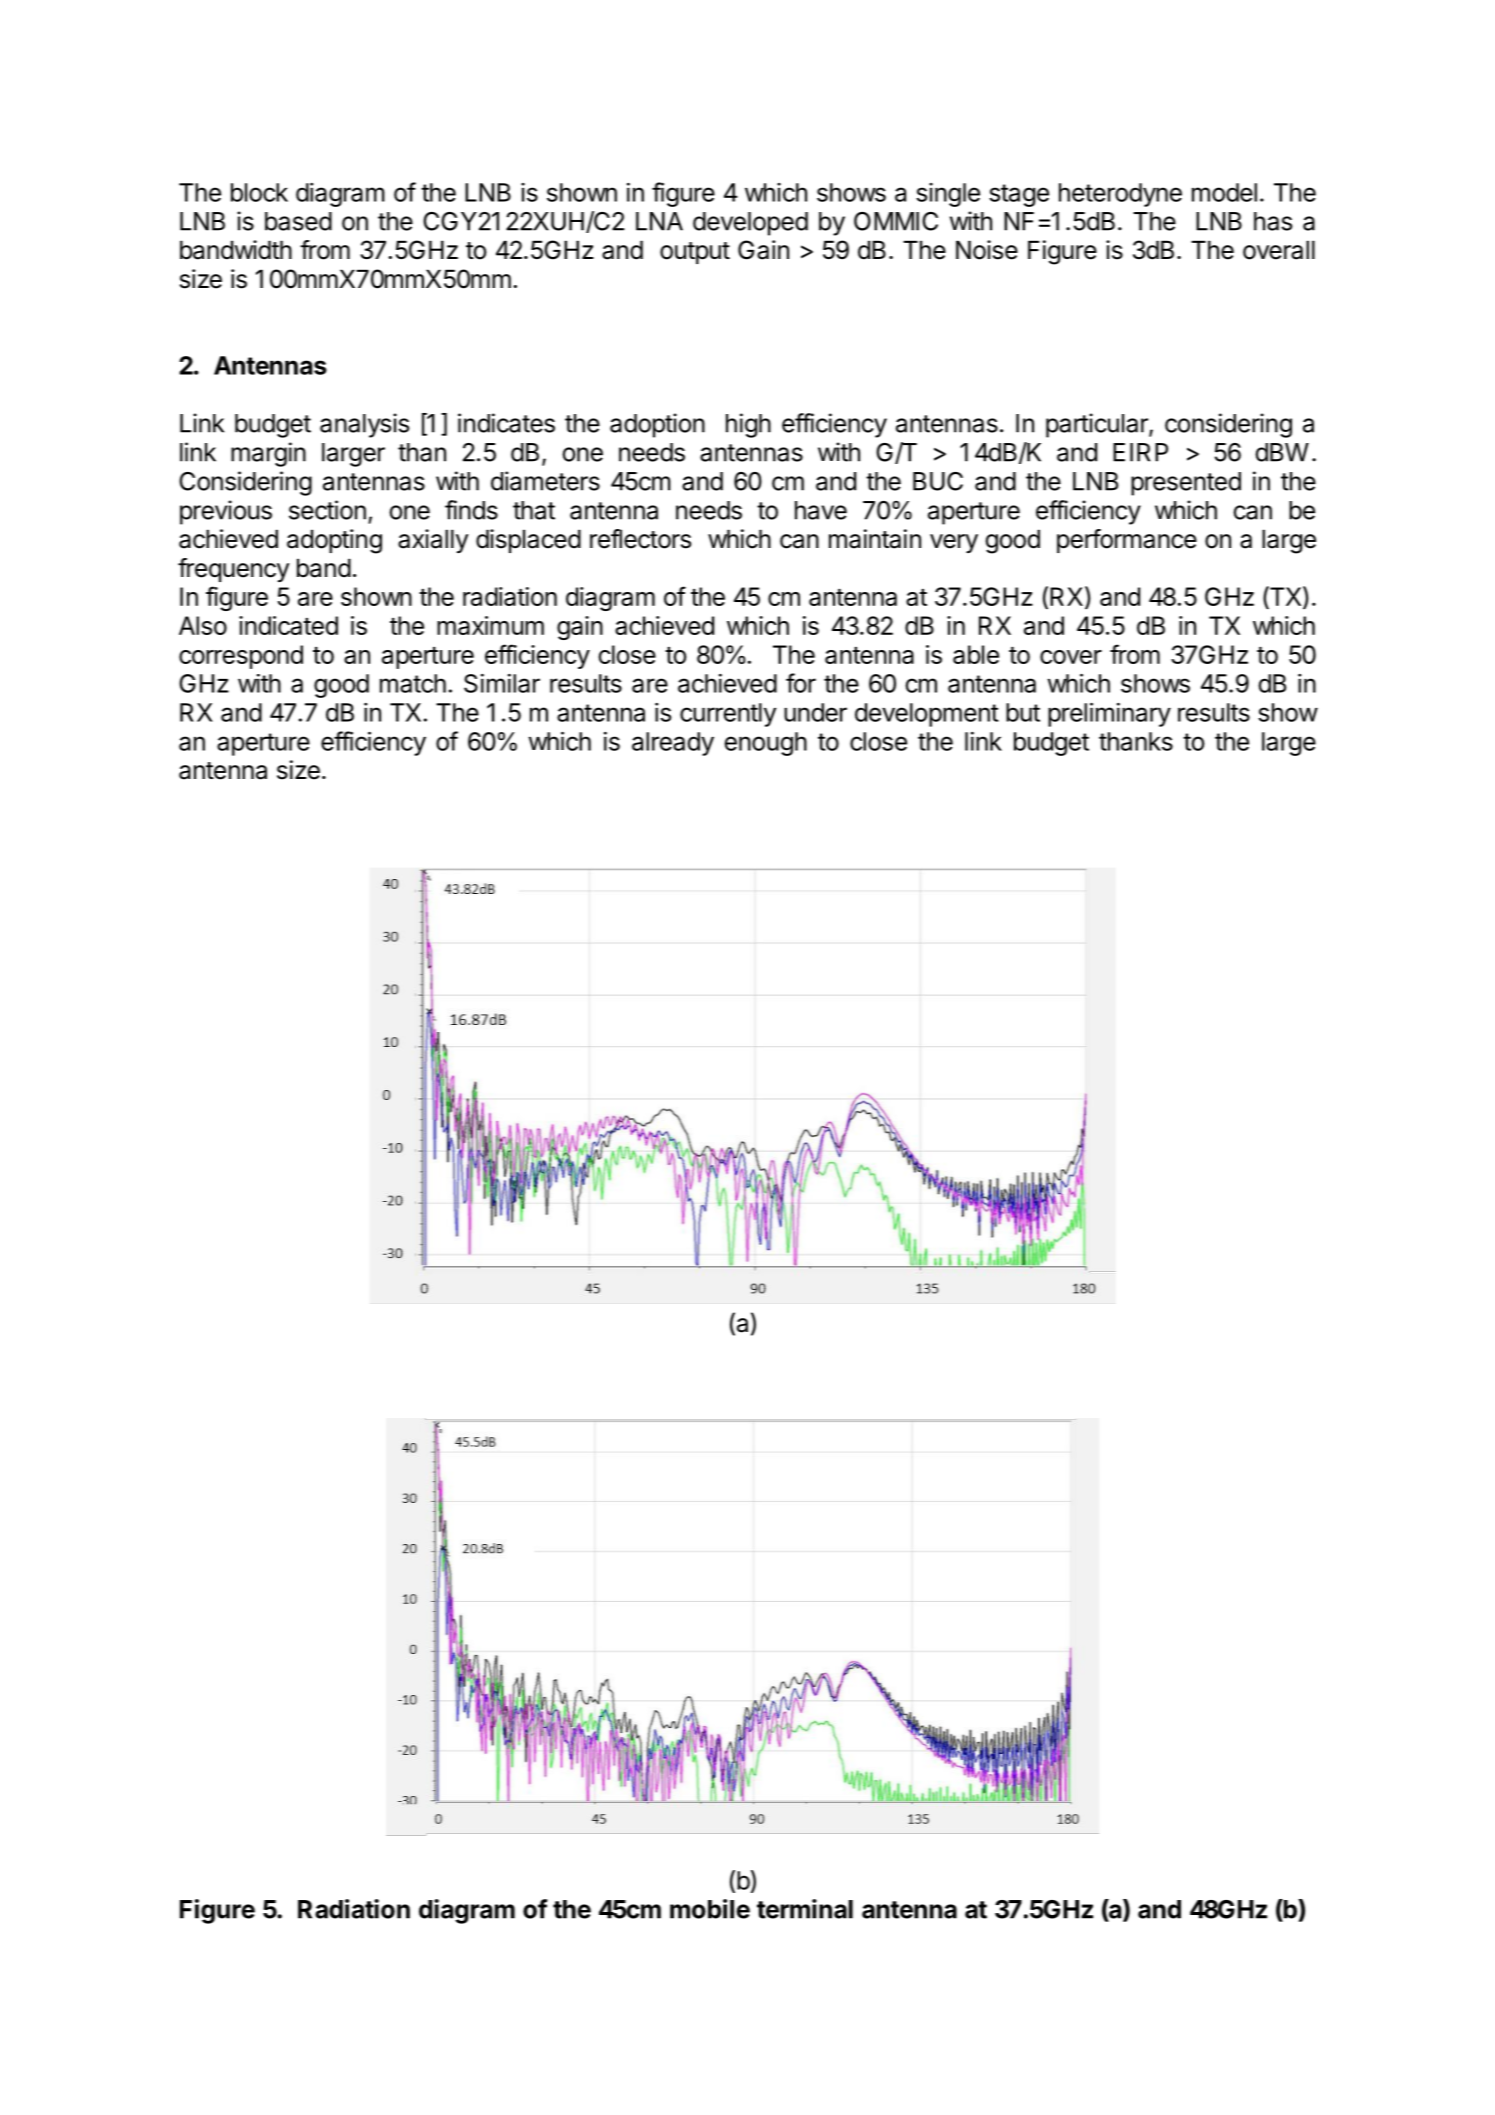  Describe the element at coordinates (927, 715) in the page. I see `development` at that location.
